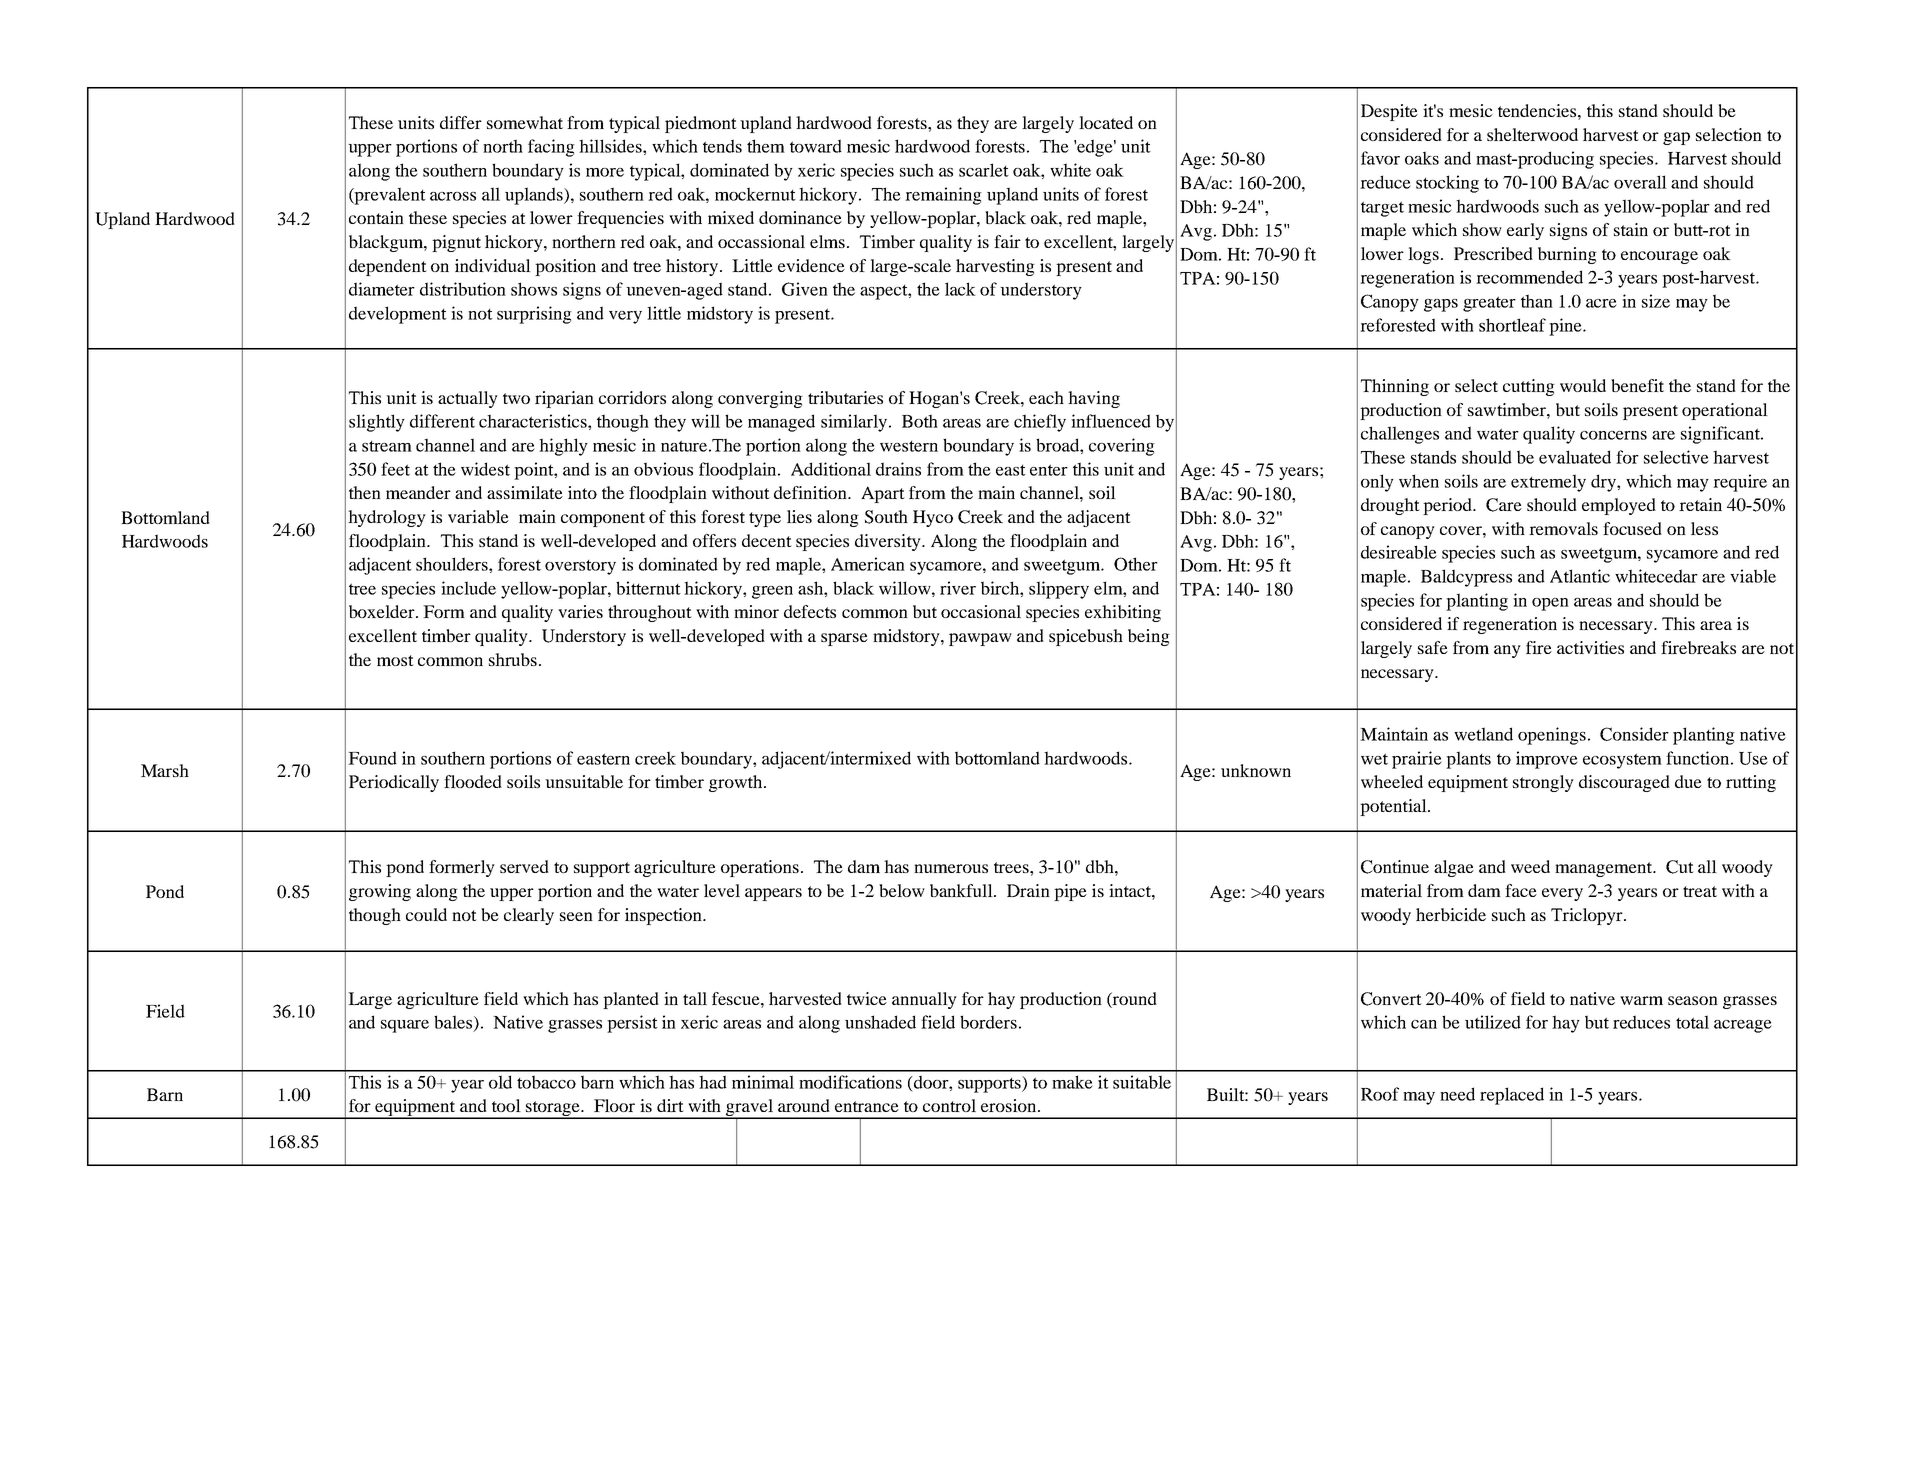 This screenshot has height=1481, width=1916. What do you see at coordinates (500, 1082) in the screenshot?
I see `old` at bounding box center [500, 1082].
